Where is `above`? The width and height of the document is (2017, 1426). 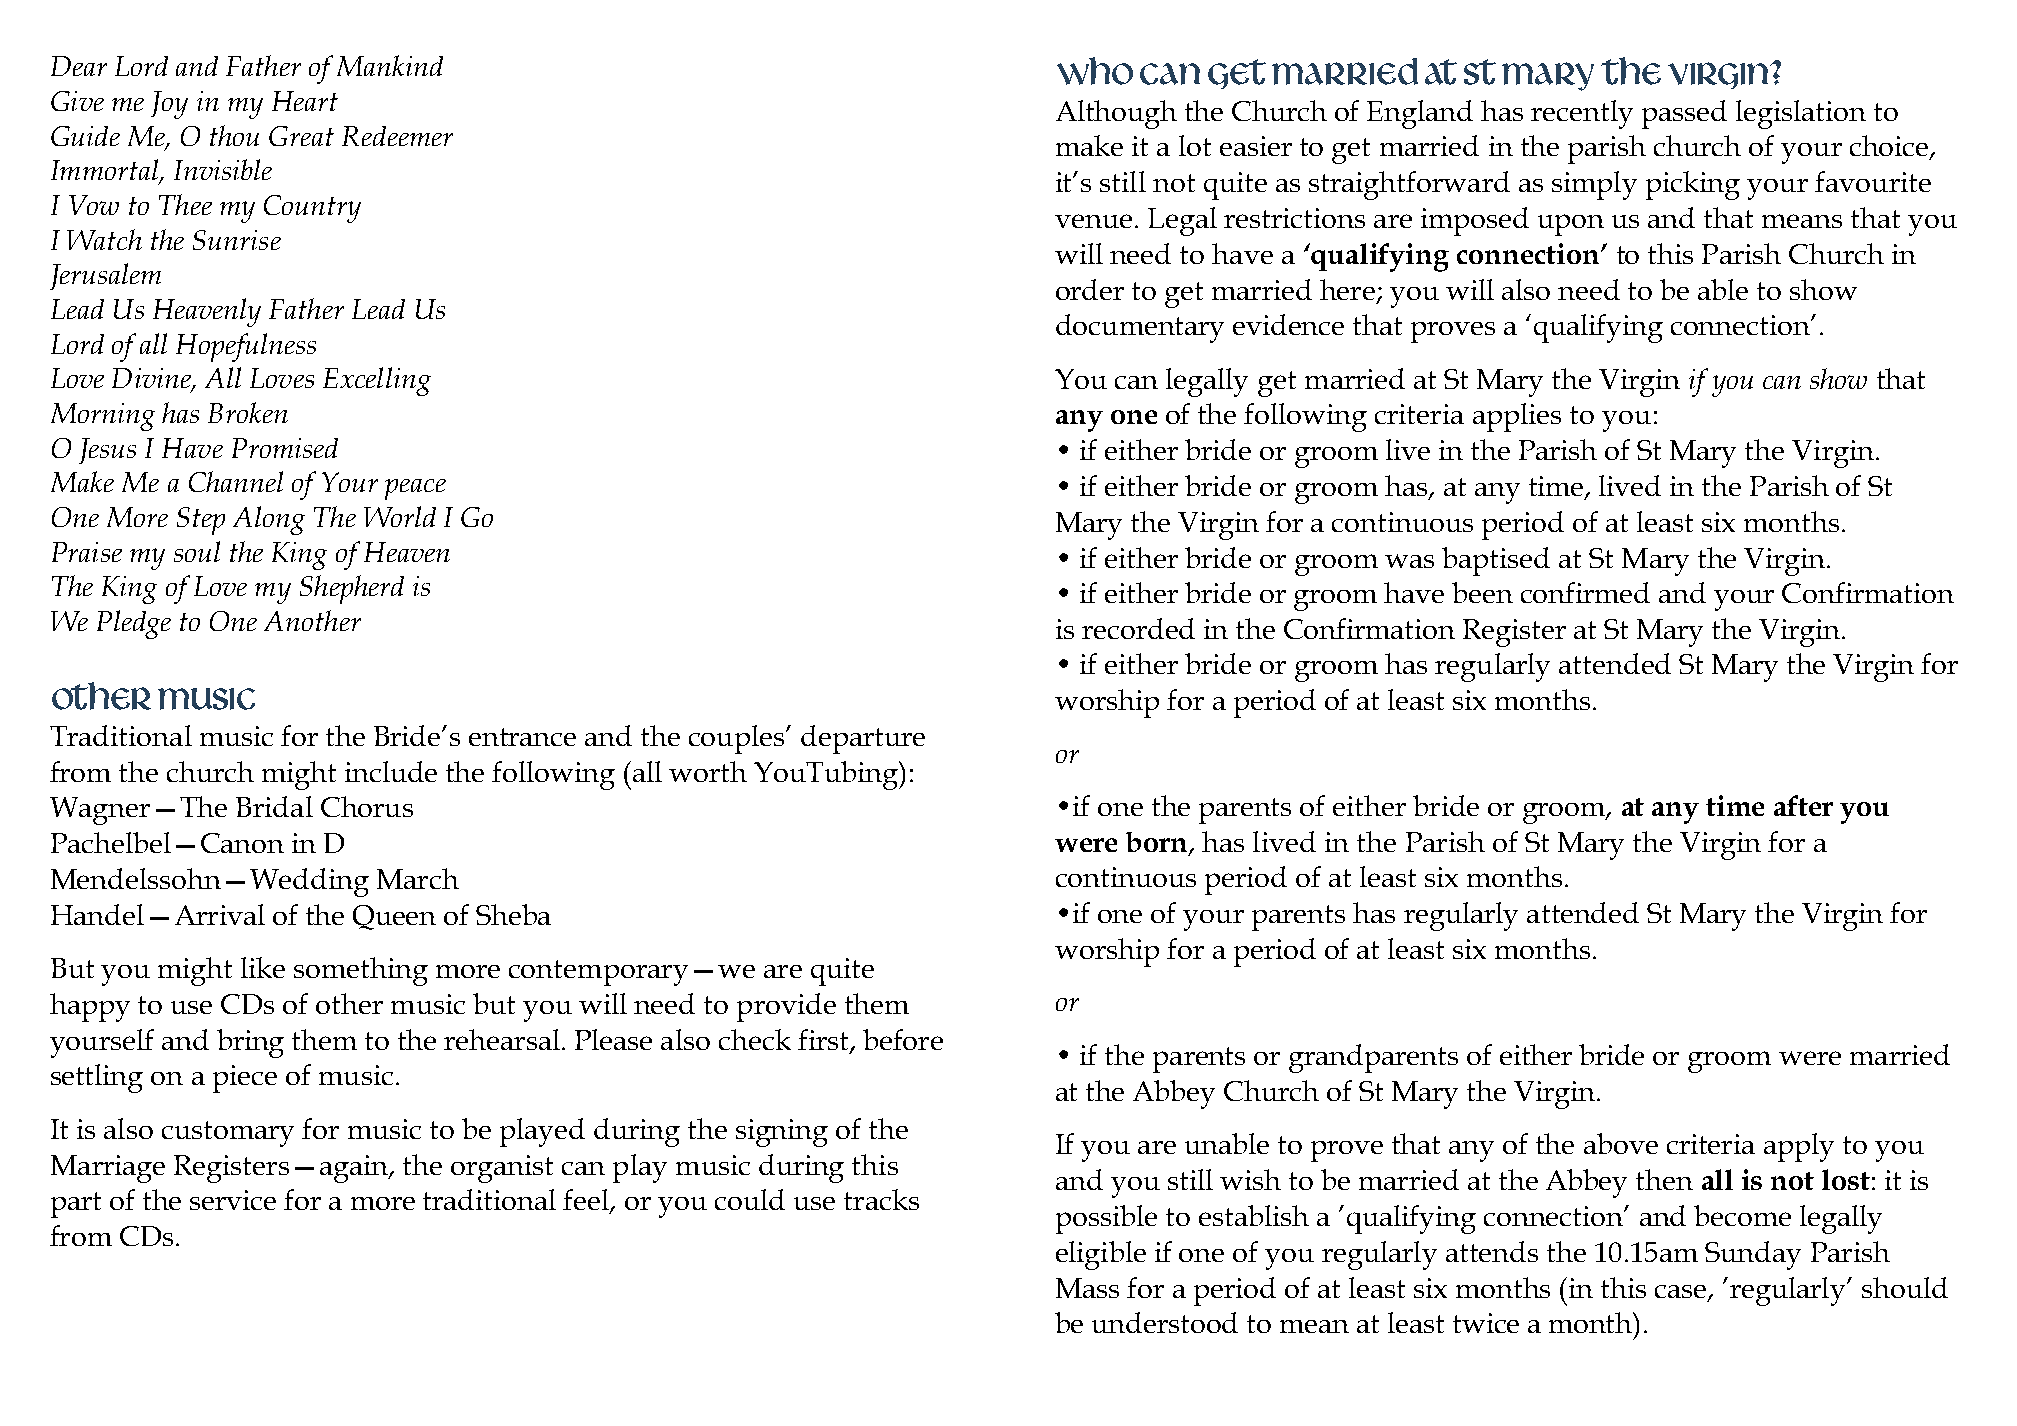 above is located at coordinates (1621, 1143).
